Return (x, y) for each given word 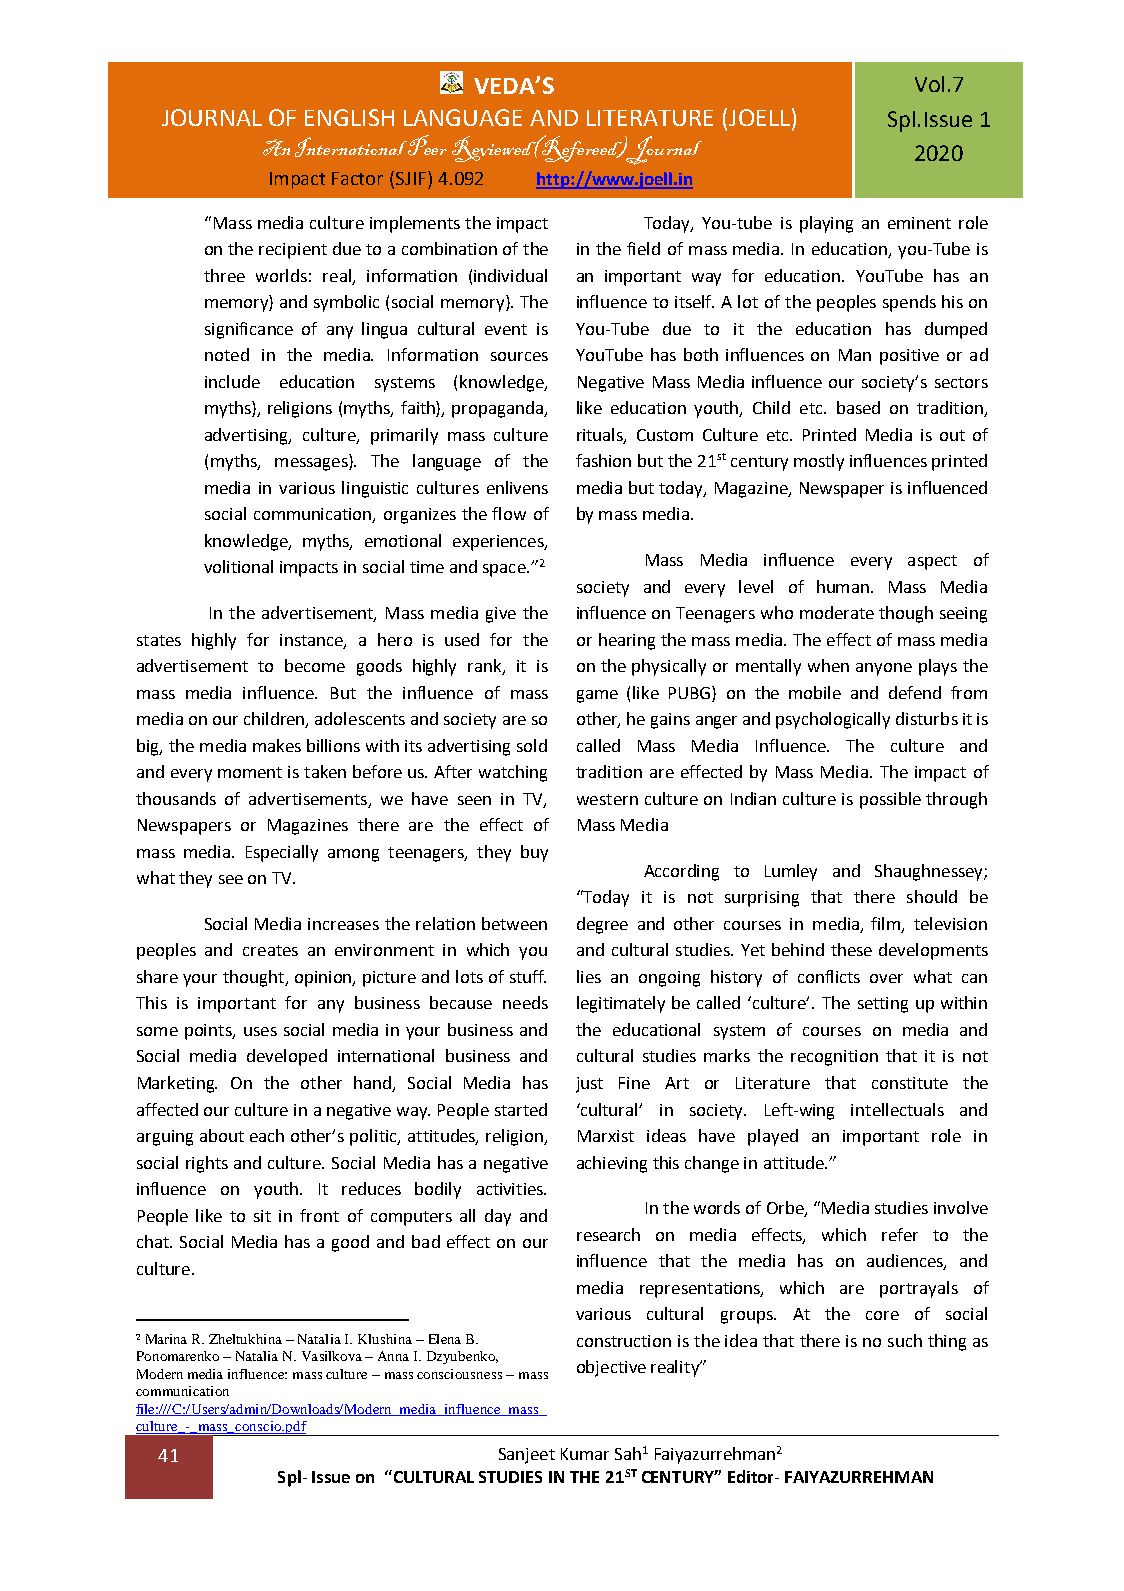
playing (826, 224)
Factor (357, 178)
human (843, 586)
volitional (238, 566)
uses (260, 1031)
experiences (499, 543)
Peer (427, 145)
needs (525, 1002)
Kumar (585, 1454)
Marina (166, 1339)
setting (883, 1005)
